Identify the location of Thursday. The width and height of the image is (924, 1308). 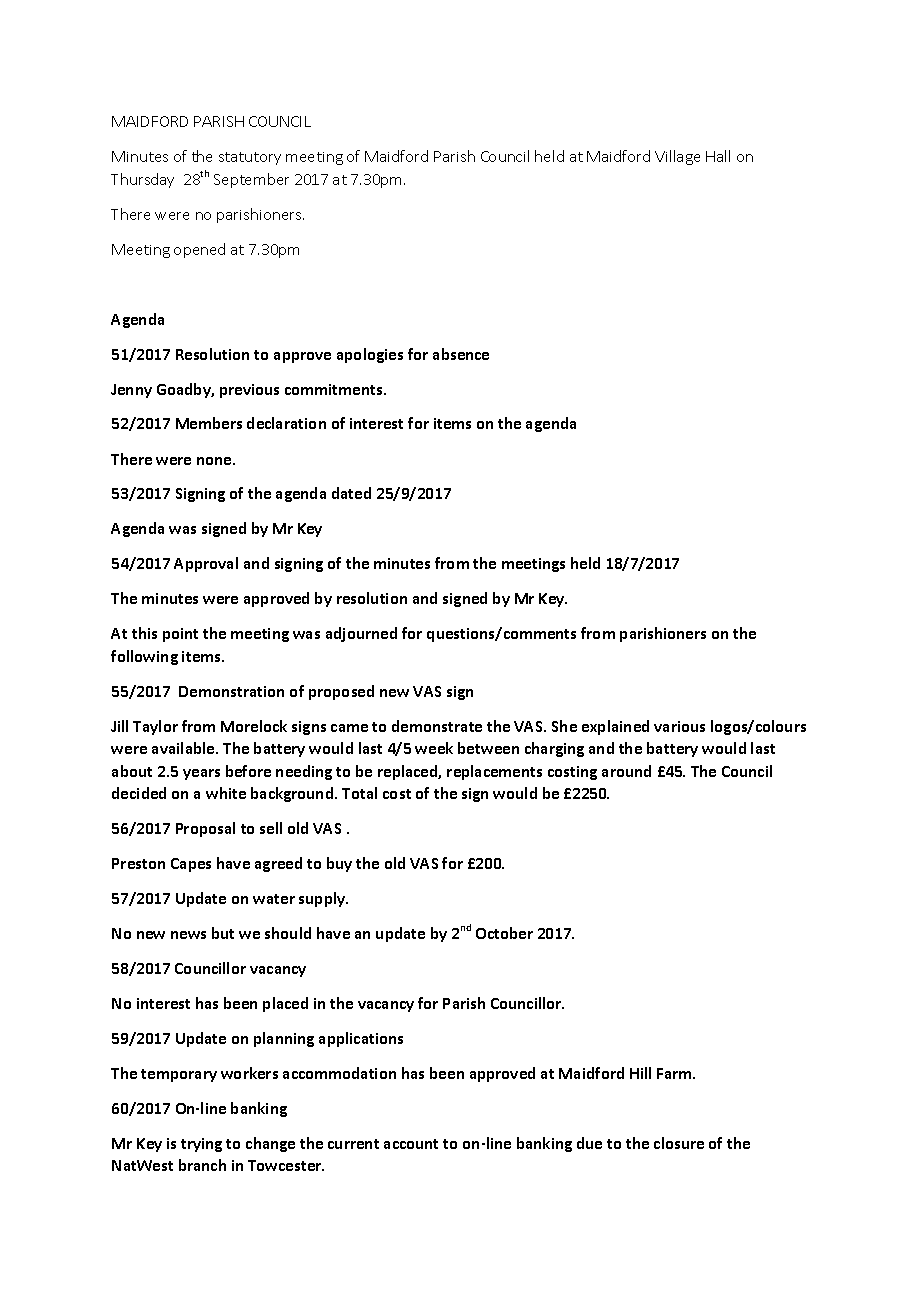
(142, 180).
